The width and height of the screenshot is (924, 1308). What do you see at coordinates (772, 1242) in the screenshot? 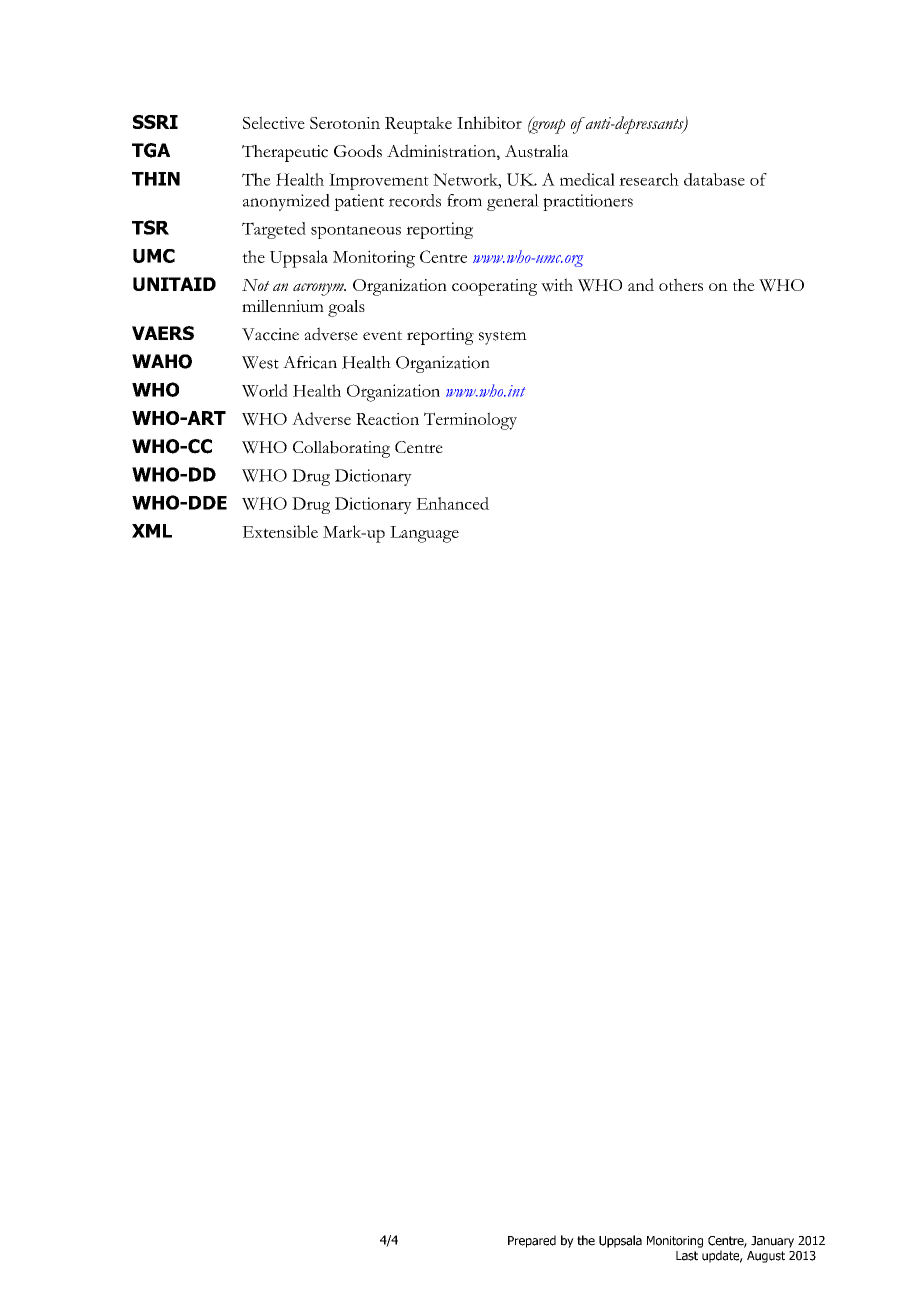
I see `January` at bounding box center [772, 1242].
